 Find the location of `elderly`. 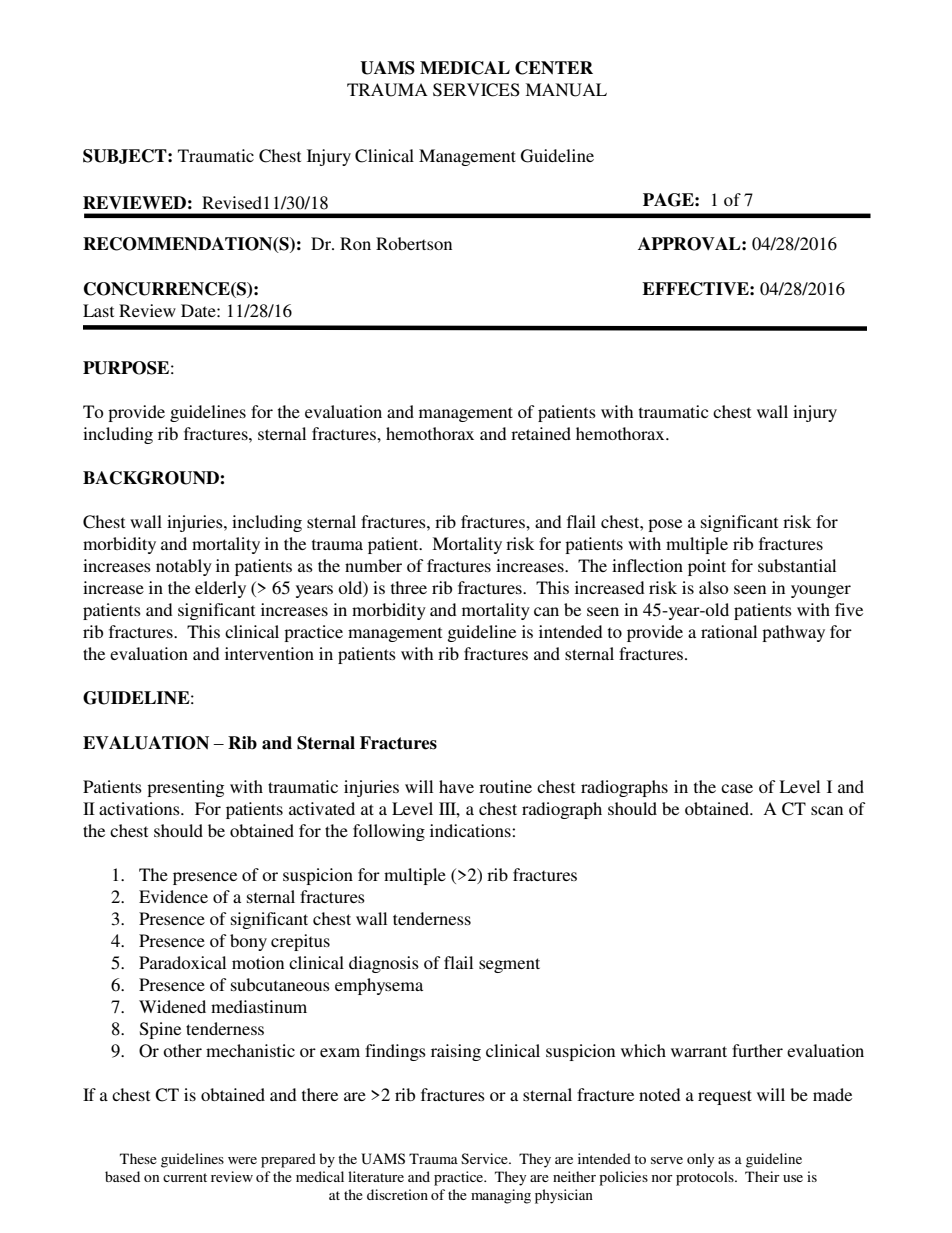

elderly is located at coordinates (220, 589).
